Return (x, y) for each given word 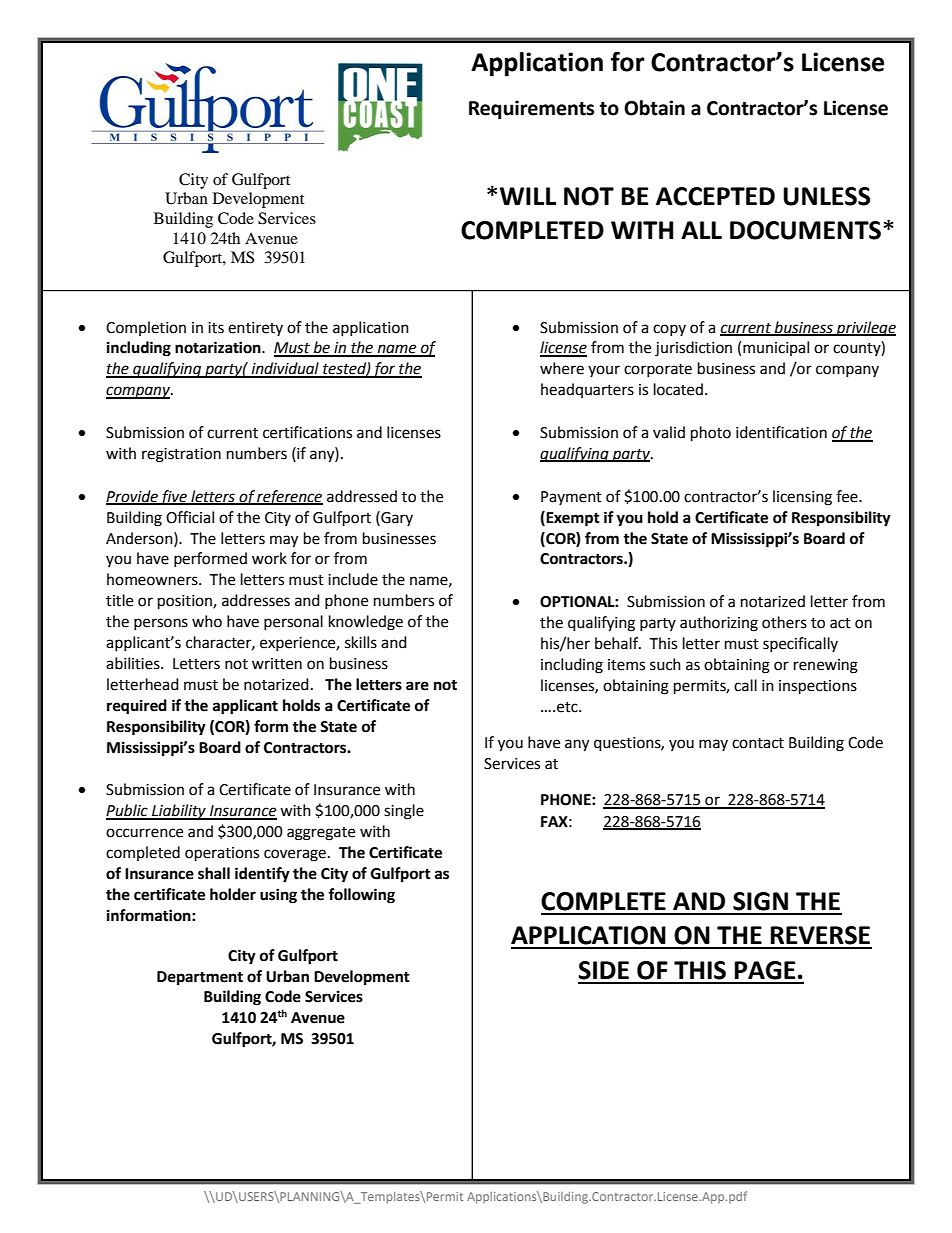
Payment (571, 498)
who (207, 621)
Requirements (531, 109)
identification (781, 432)
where (562, 368)
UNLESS (826, 196)
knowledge (366, 623)
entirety (255, 329)
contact (758, 743)
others (784, 622)
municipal (776, 348)
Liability (179, 812)
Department (200, 978)
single (404, 812)
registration (181, 455)
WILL (528, 196)
